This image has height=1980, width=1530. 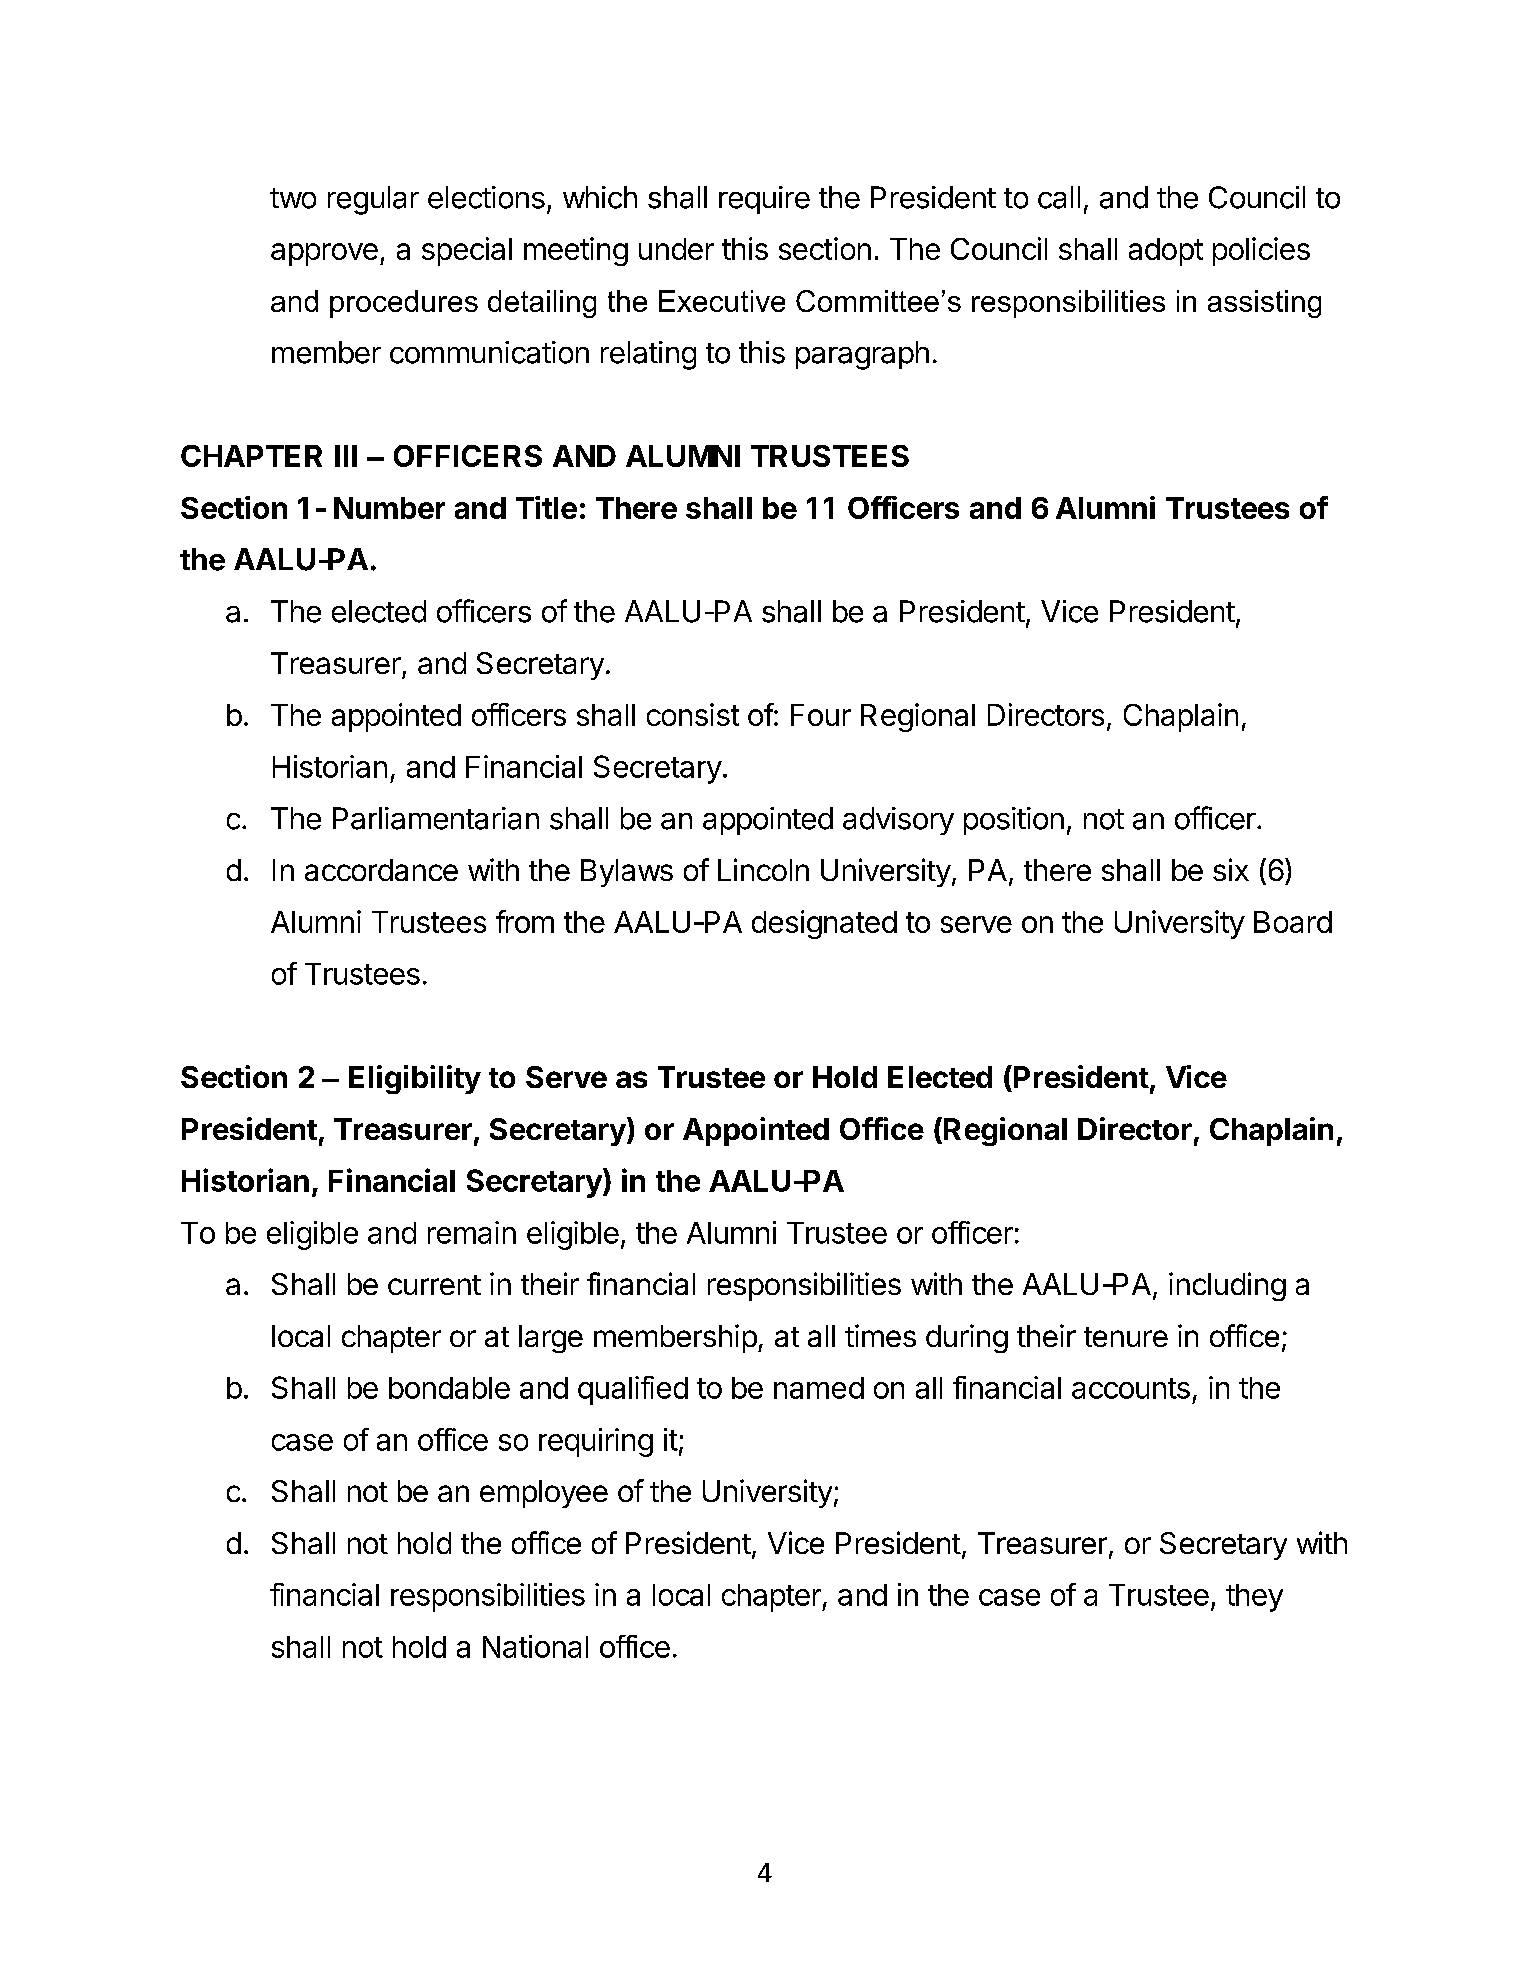 I want to click on including, so click(x=1227, y=1286).
